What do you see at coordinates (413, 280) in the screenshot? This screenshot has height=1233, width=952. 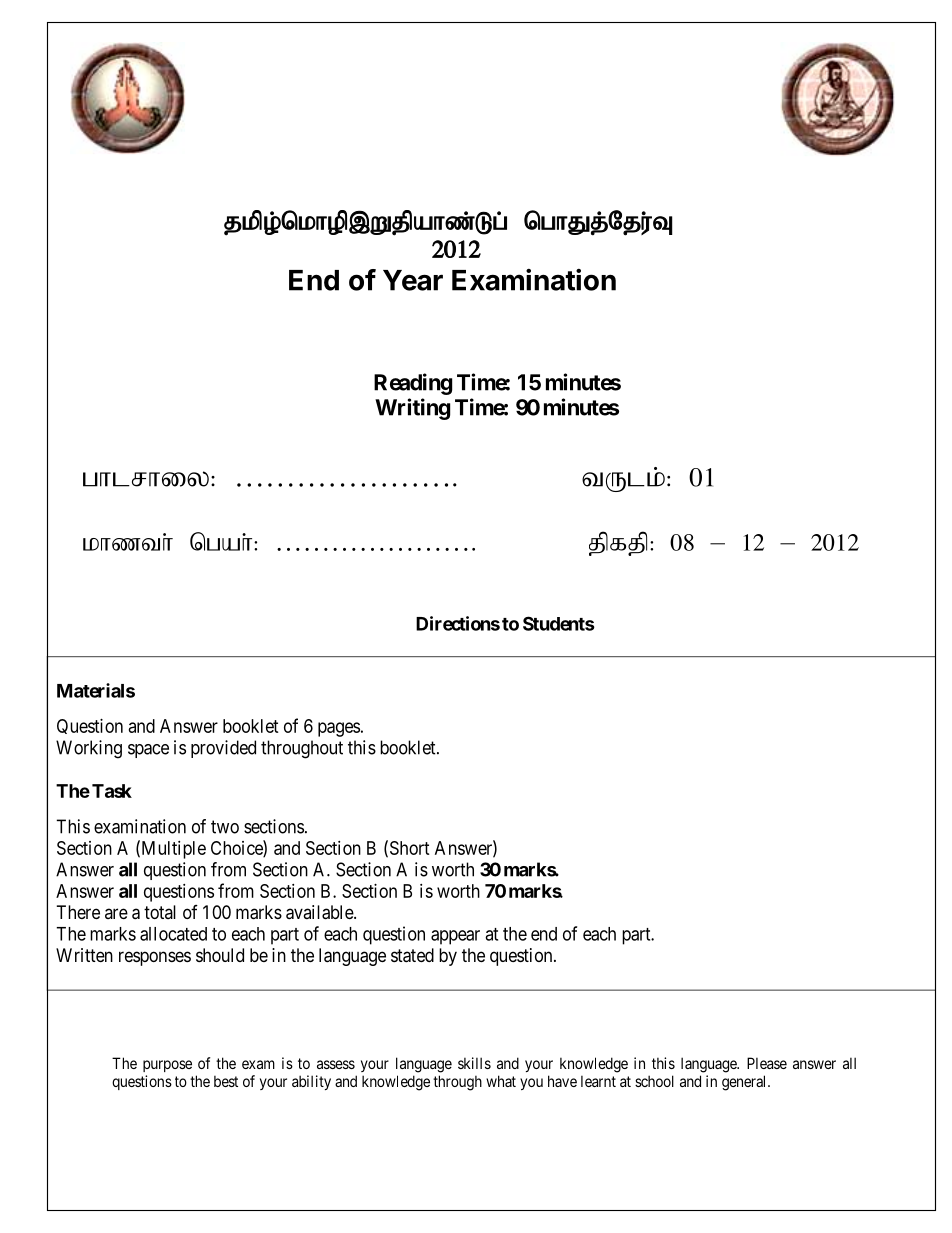 I see `Year` at bounding box center [413, 280].
